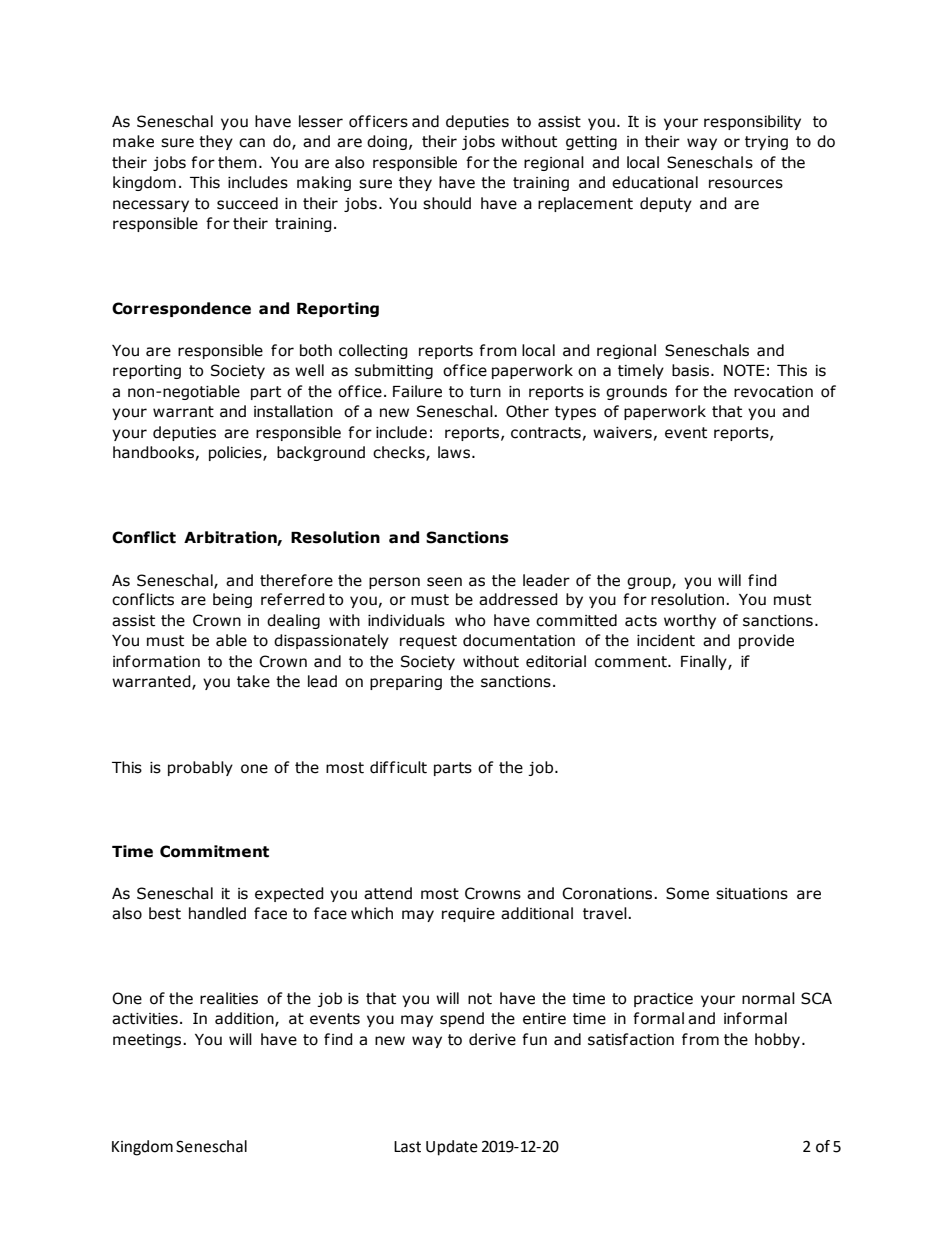 This document has width=952, height=1233. I want to click on Update, so click(452, 1148).
